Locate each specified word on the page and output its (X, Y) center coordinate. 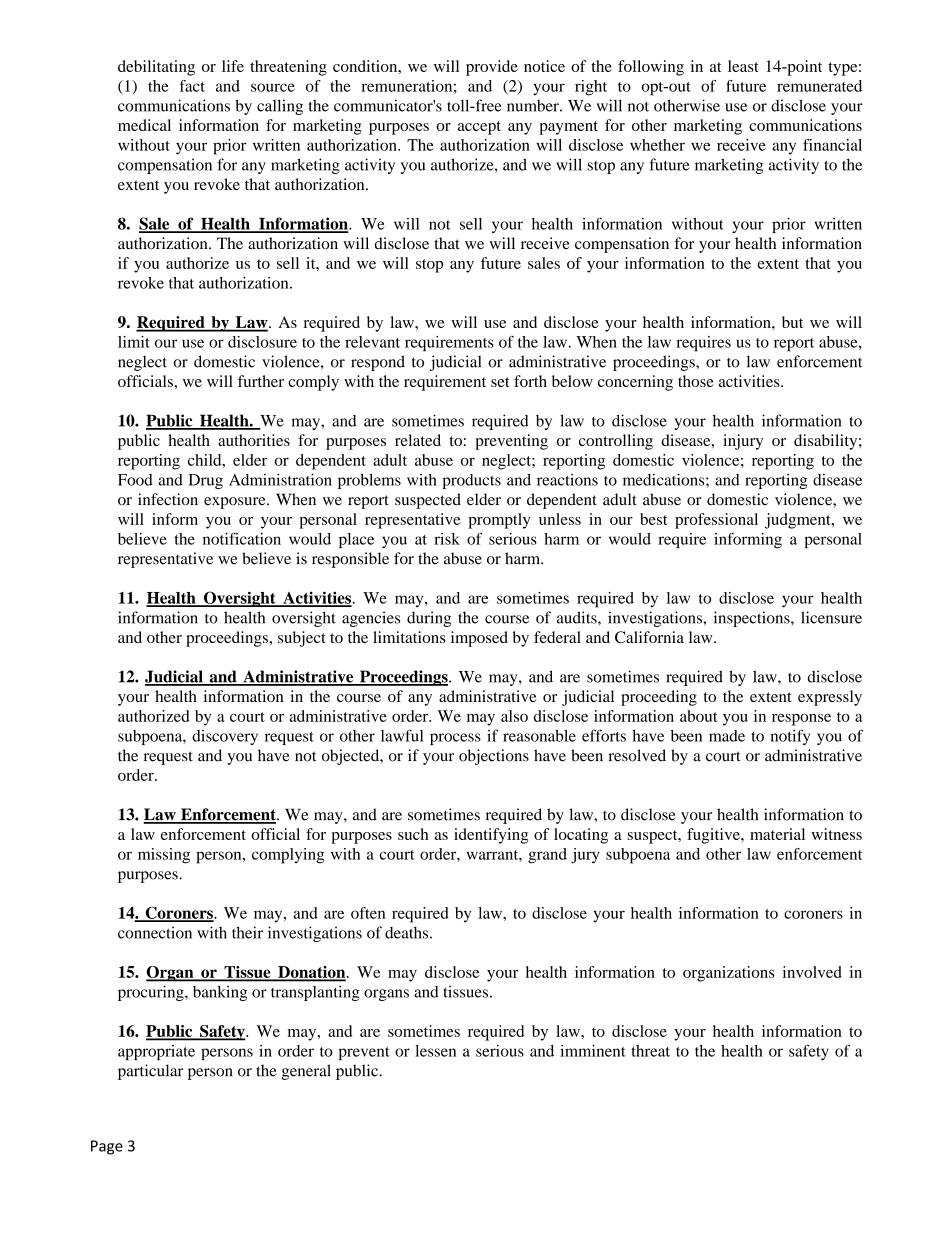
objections (494, 757)
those (696, 381)
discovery (225, 737)
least (743, 66)
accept (479, 128)
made (727, 736)
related (418, 440)
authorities (254, 440)
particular (150, 1072)
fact (192, 86)
